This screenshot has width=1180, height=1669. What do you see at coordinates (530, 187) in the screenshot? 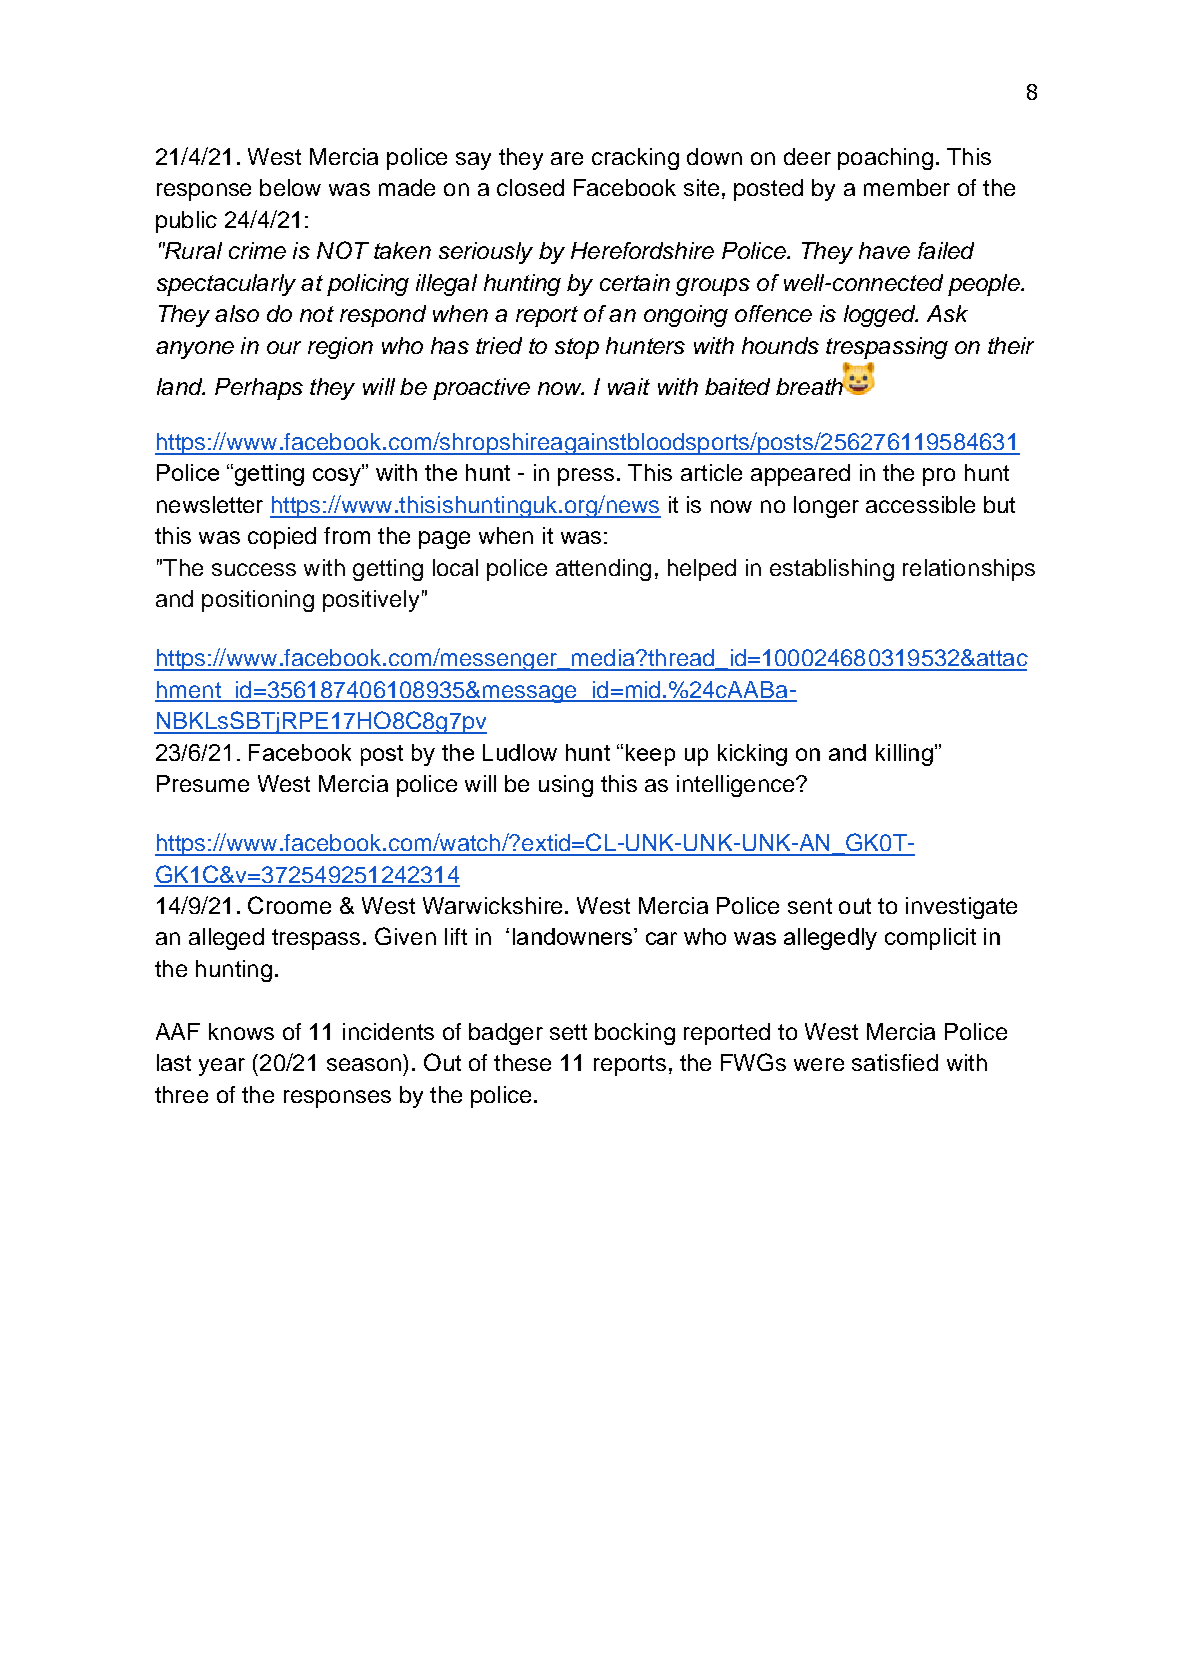
I see `closed` at bounding box center [530, 187].
